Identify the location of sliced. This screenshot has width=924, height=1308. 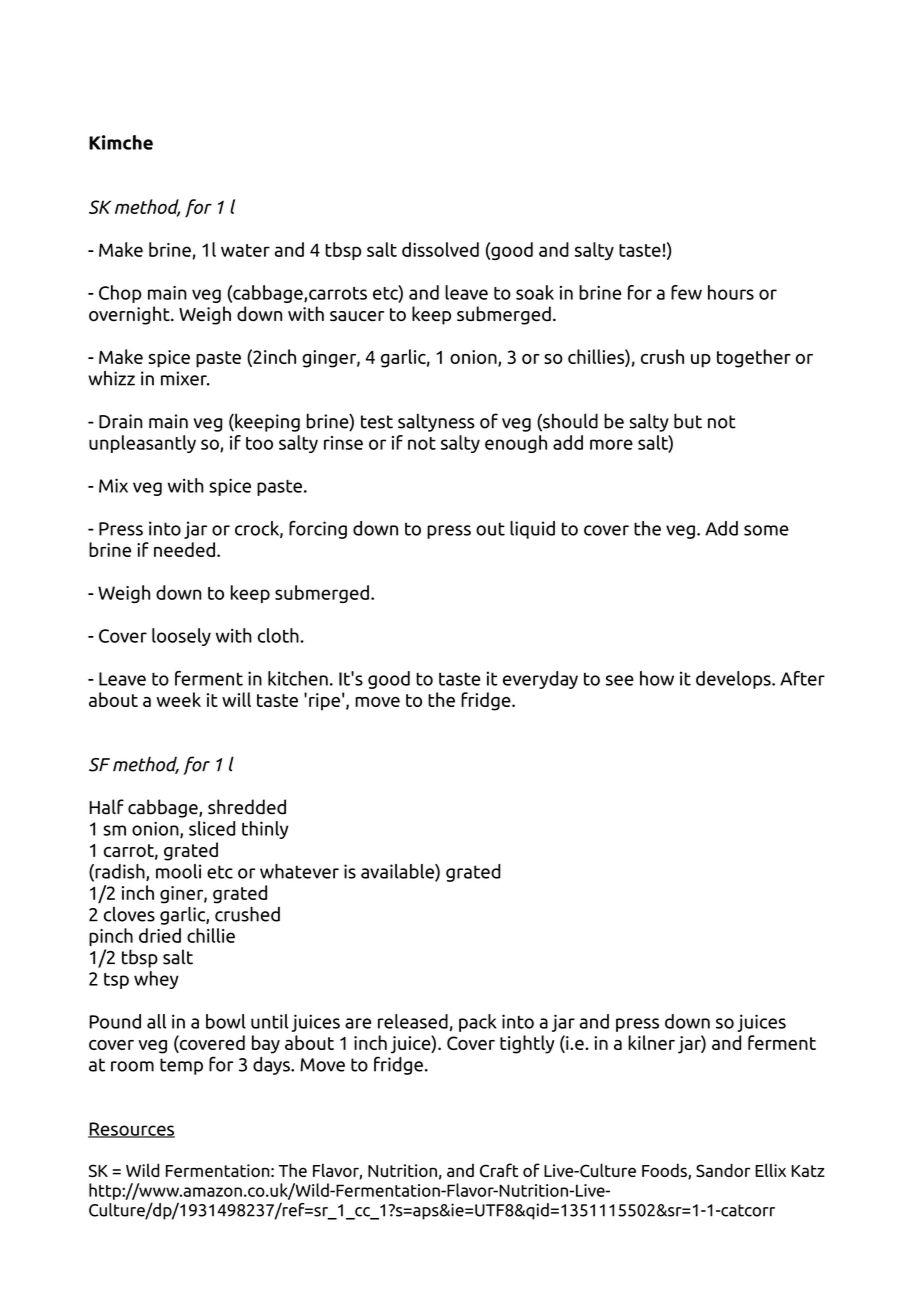
(212, 828).
